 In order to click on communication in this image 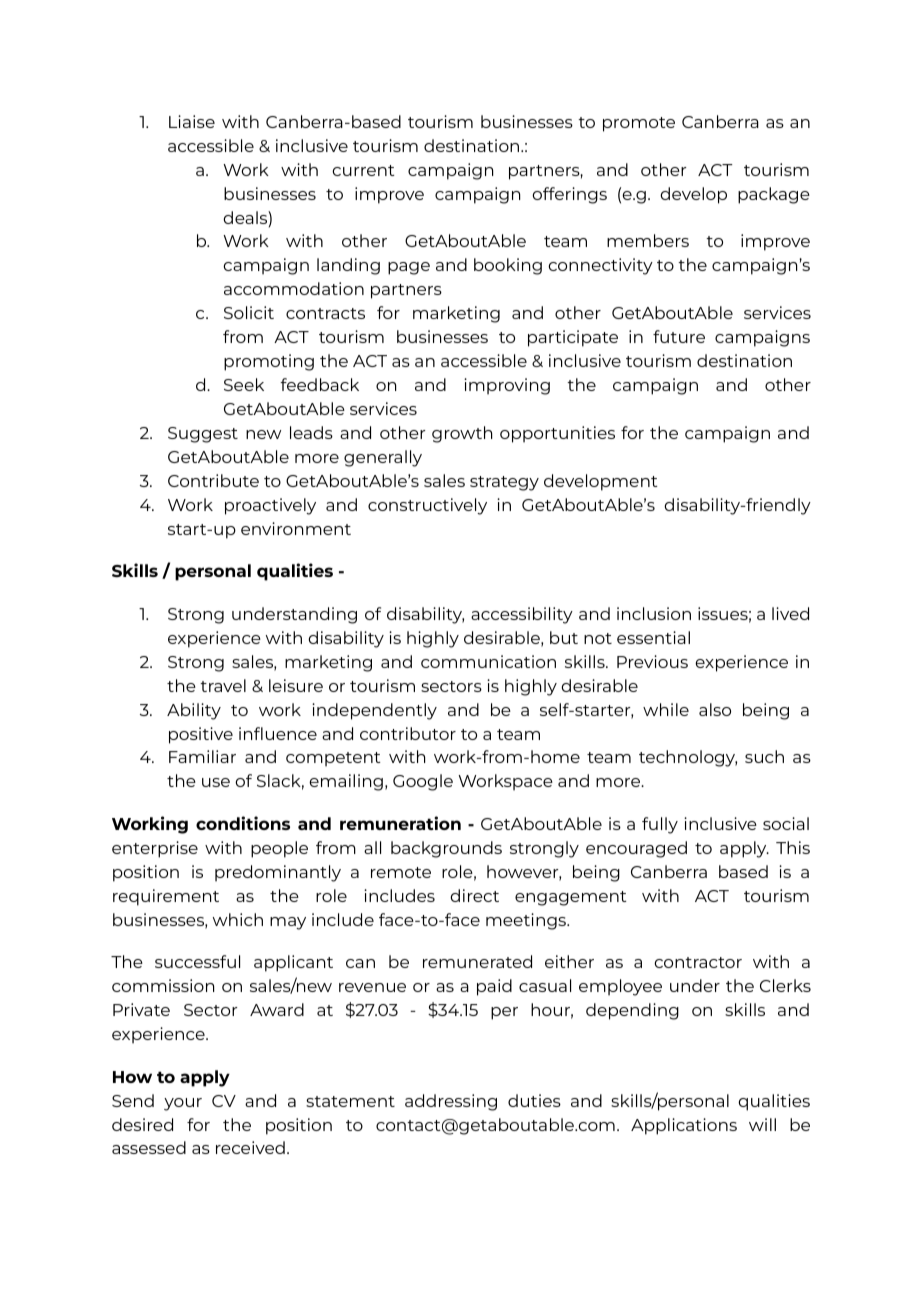, I will do `click(488, 661)`.
